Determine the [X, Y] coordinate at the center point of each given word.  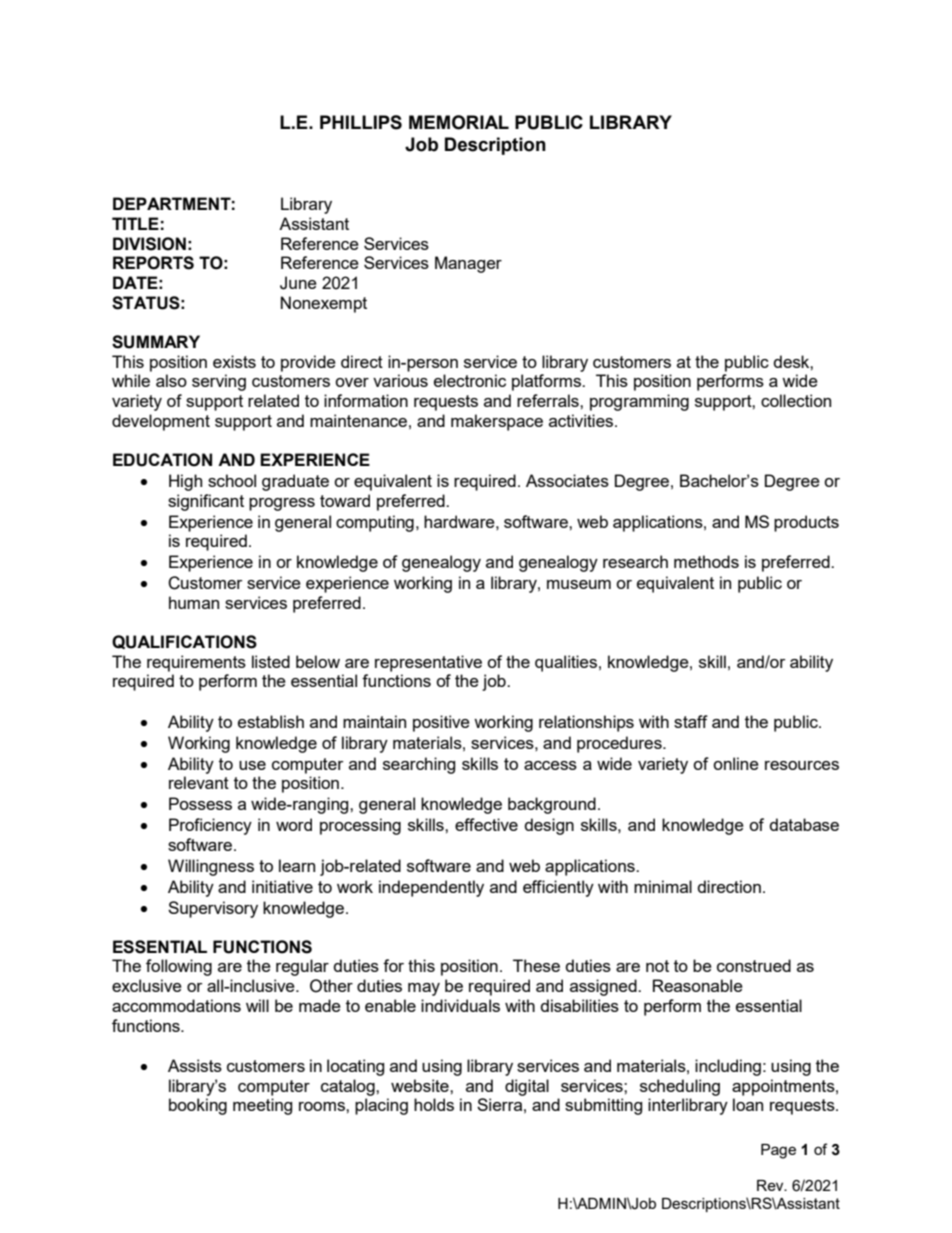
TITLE [135, 223]
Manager [468, 264]
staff [691, 721]
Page [778, 1151]
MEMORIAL [459, 122]
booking [198, 1106]
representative [428, 663]
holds [434, 1104]
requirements [196, 663]
